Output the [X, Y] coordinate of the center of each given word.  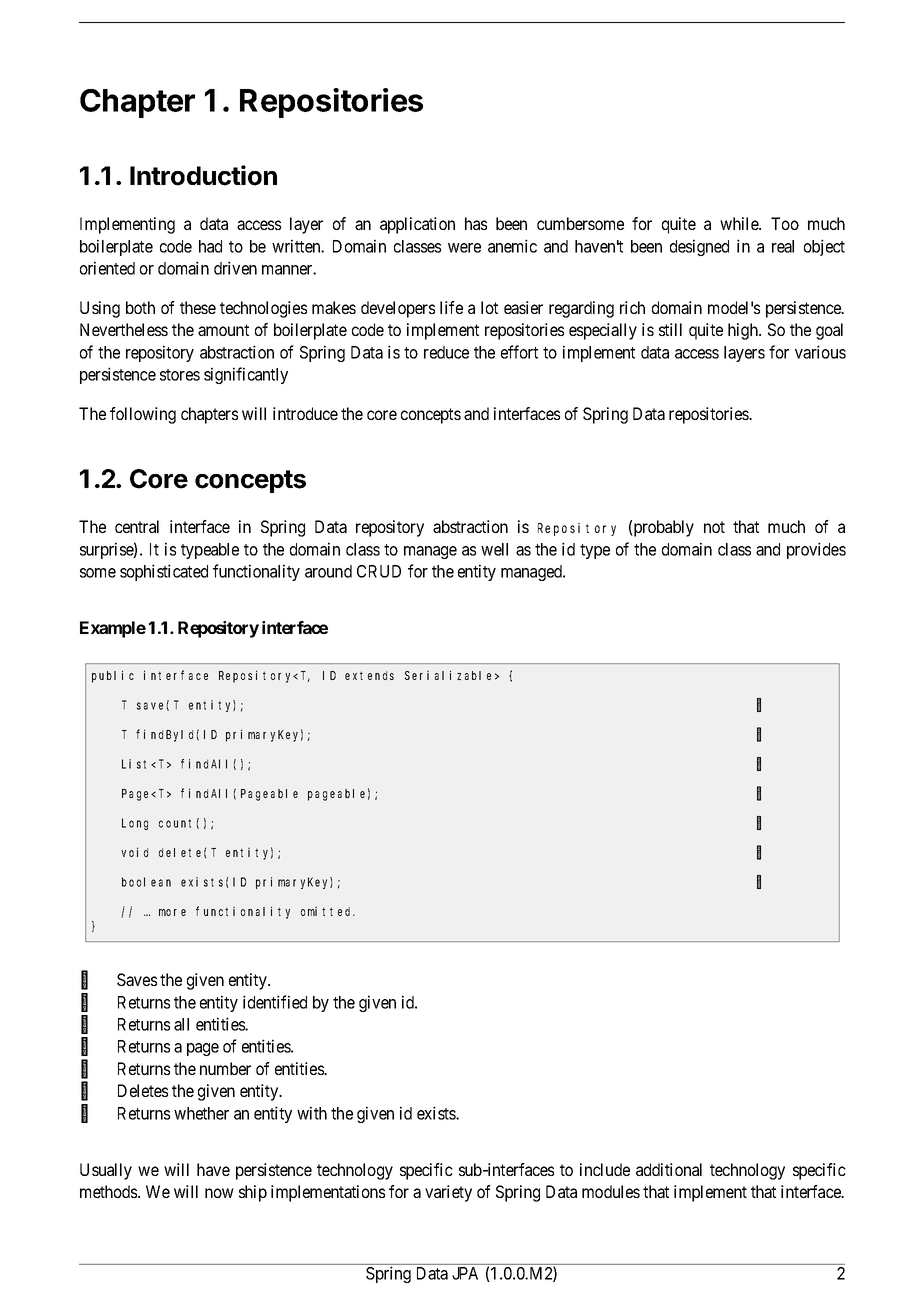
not [714, 527]
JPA [465, 1273]
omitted [328, 911]
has [476, 223]
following [143, 415]
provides [816, 550]
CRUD [379, 571]
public [113, 676]
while [740, 223]
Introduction [203, 175]
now [219, 1193]
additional [669, 1169]
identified [275, 1002]
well [494, 549]
